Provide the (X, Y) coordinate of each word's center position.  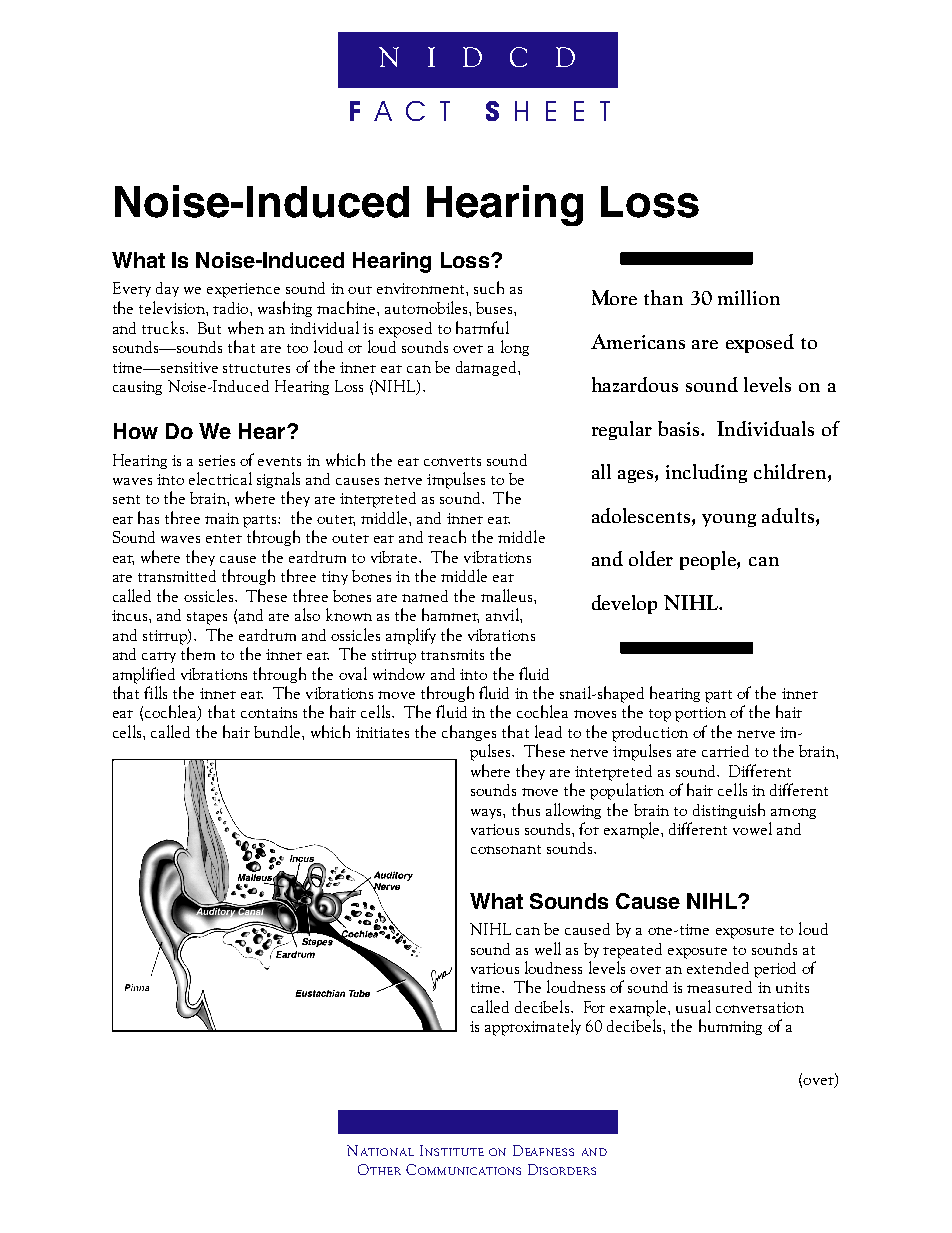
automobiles (427, 307)
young (729, 520)
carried (725, 751)
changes (469, 733)
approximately (533, 1027)
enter (224, 538)
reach (447, 536)
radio (232, 308)
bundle (278, 731)
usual (693, 1006)
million (749, 297)
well (548, 948)
